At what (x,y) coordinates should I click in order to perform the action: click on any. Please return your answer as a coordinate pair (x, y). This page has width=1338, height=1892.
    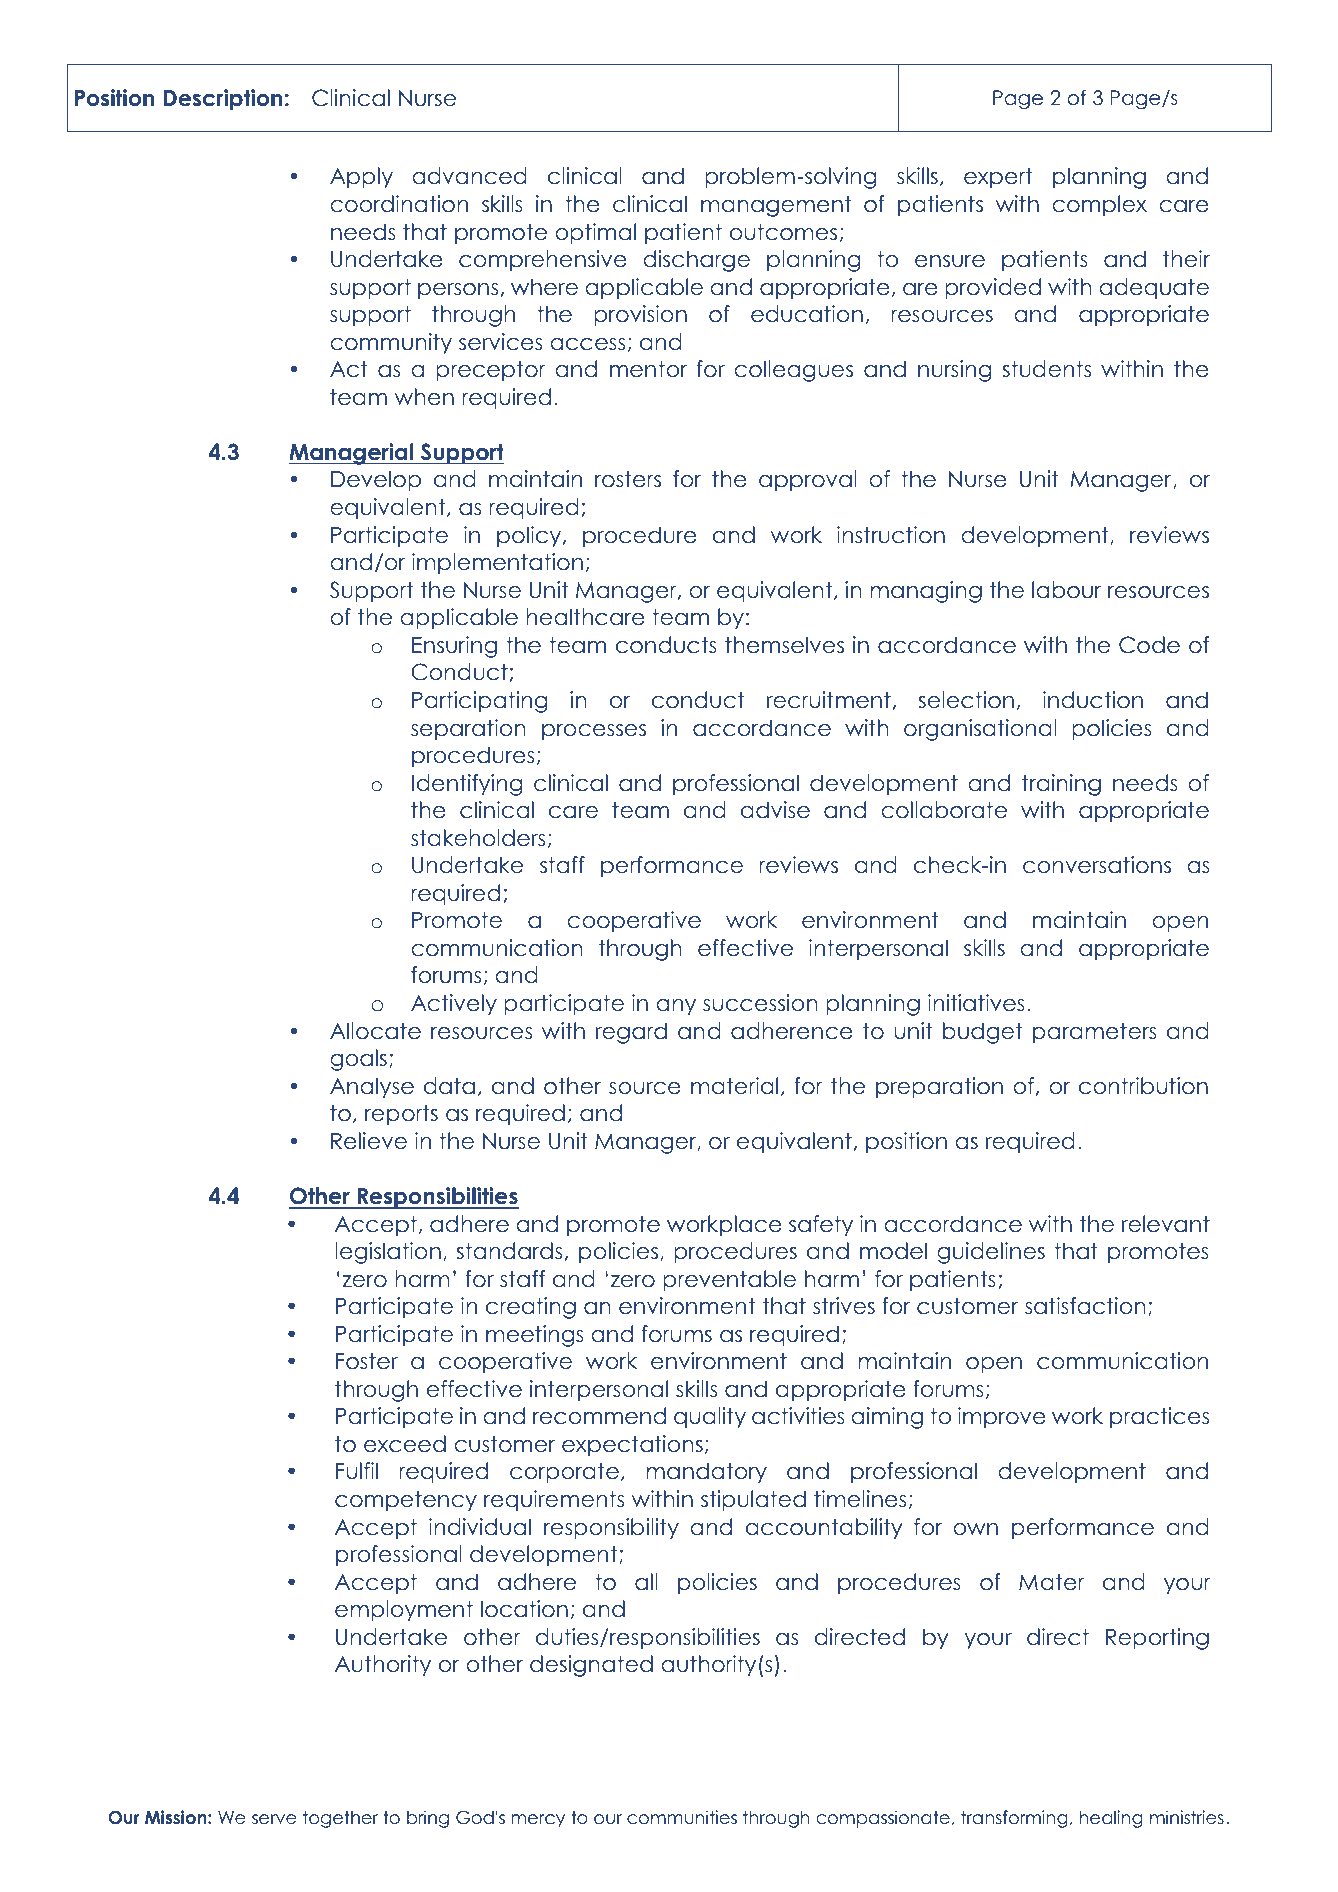
    Looking at the image, I should click on (676, 1007).
